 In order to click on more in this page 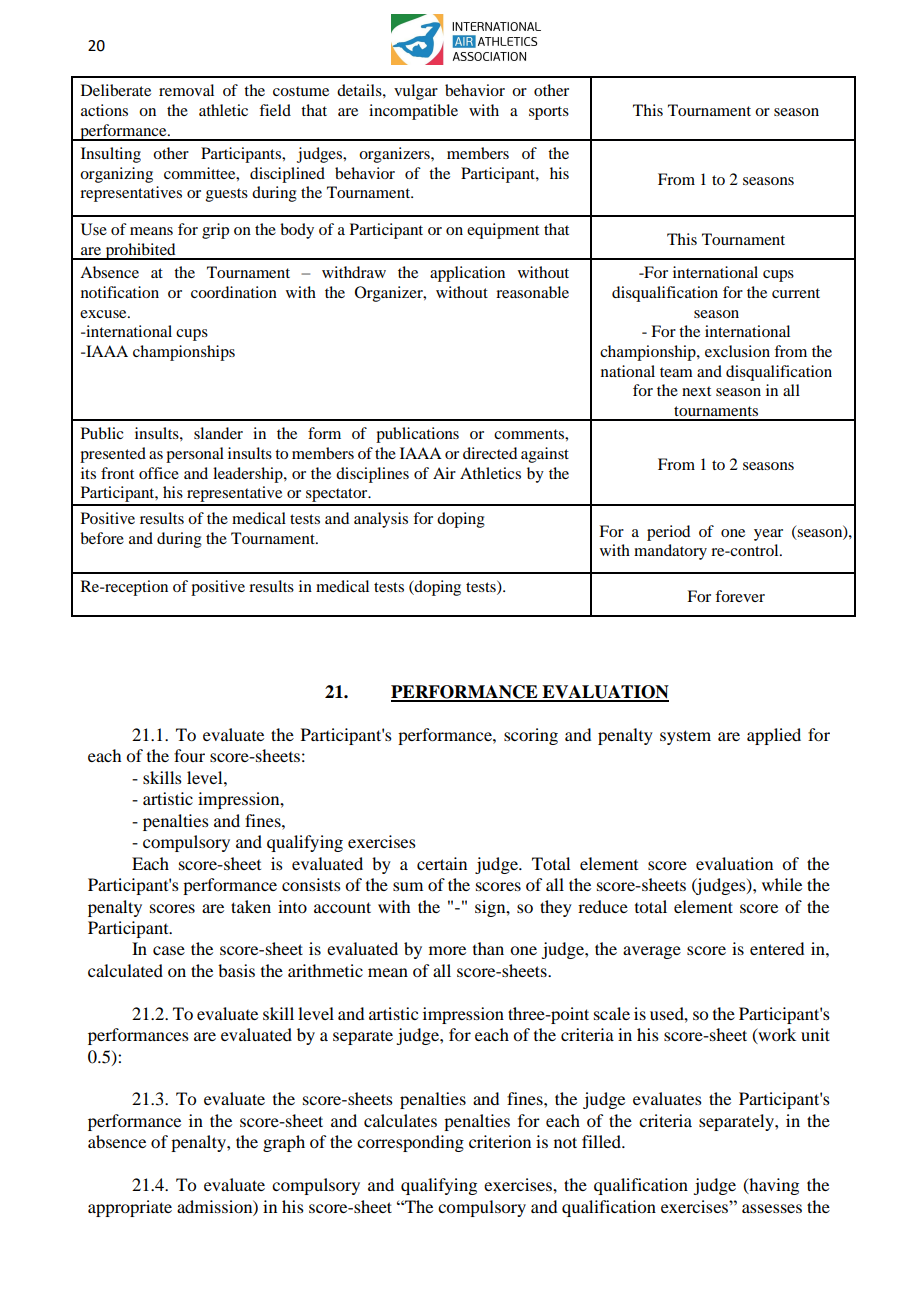, I will do `click(447, 950)`.
